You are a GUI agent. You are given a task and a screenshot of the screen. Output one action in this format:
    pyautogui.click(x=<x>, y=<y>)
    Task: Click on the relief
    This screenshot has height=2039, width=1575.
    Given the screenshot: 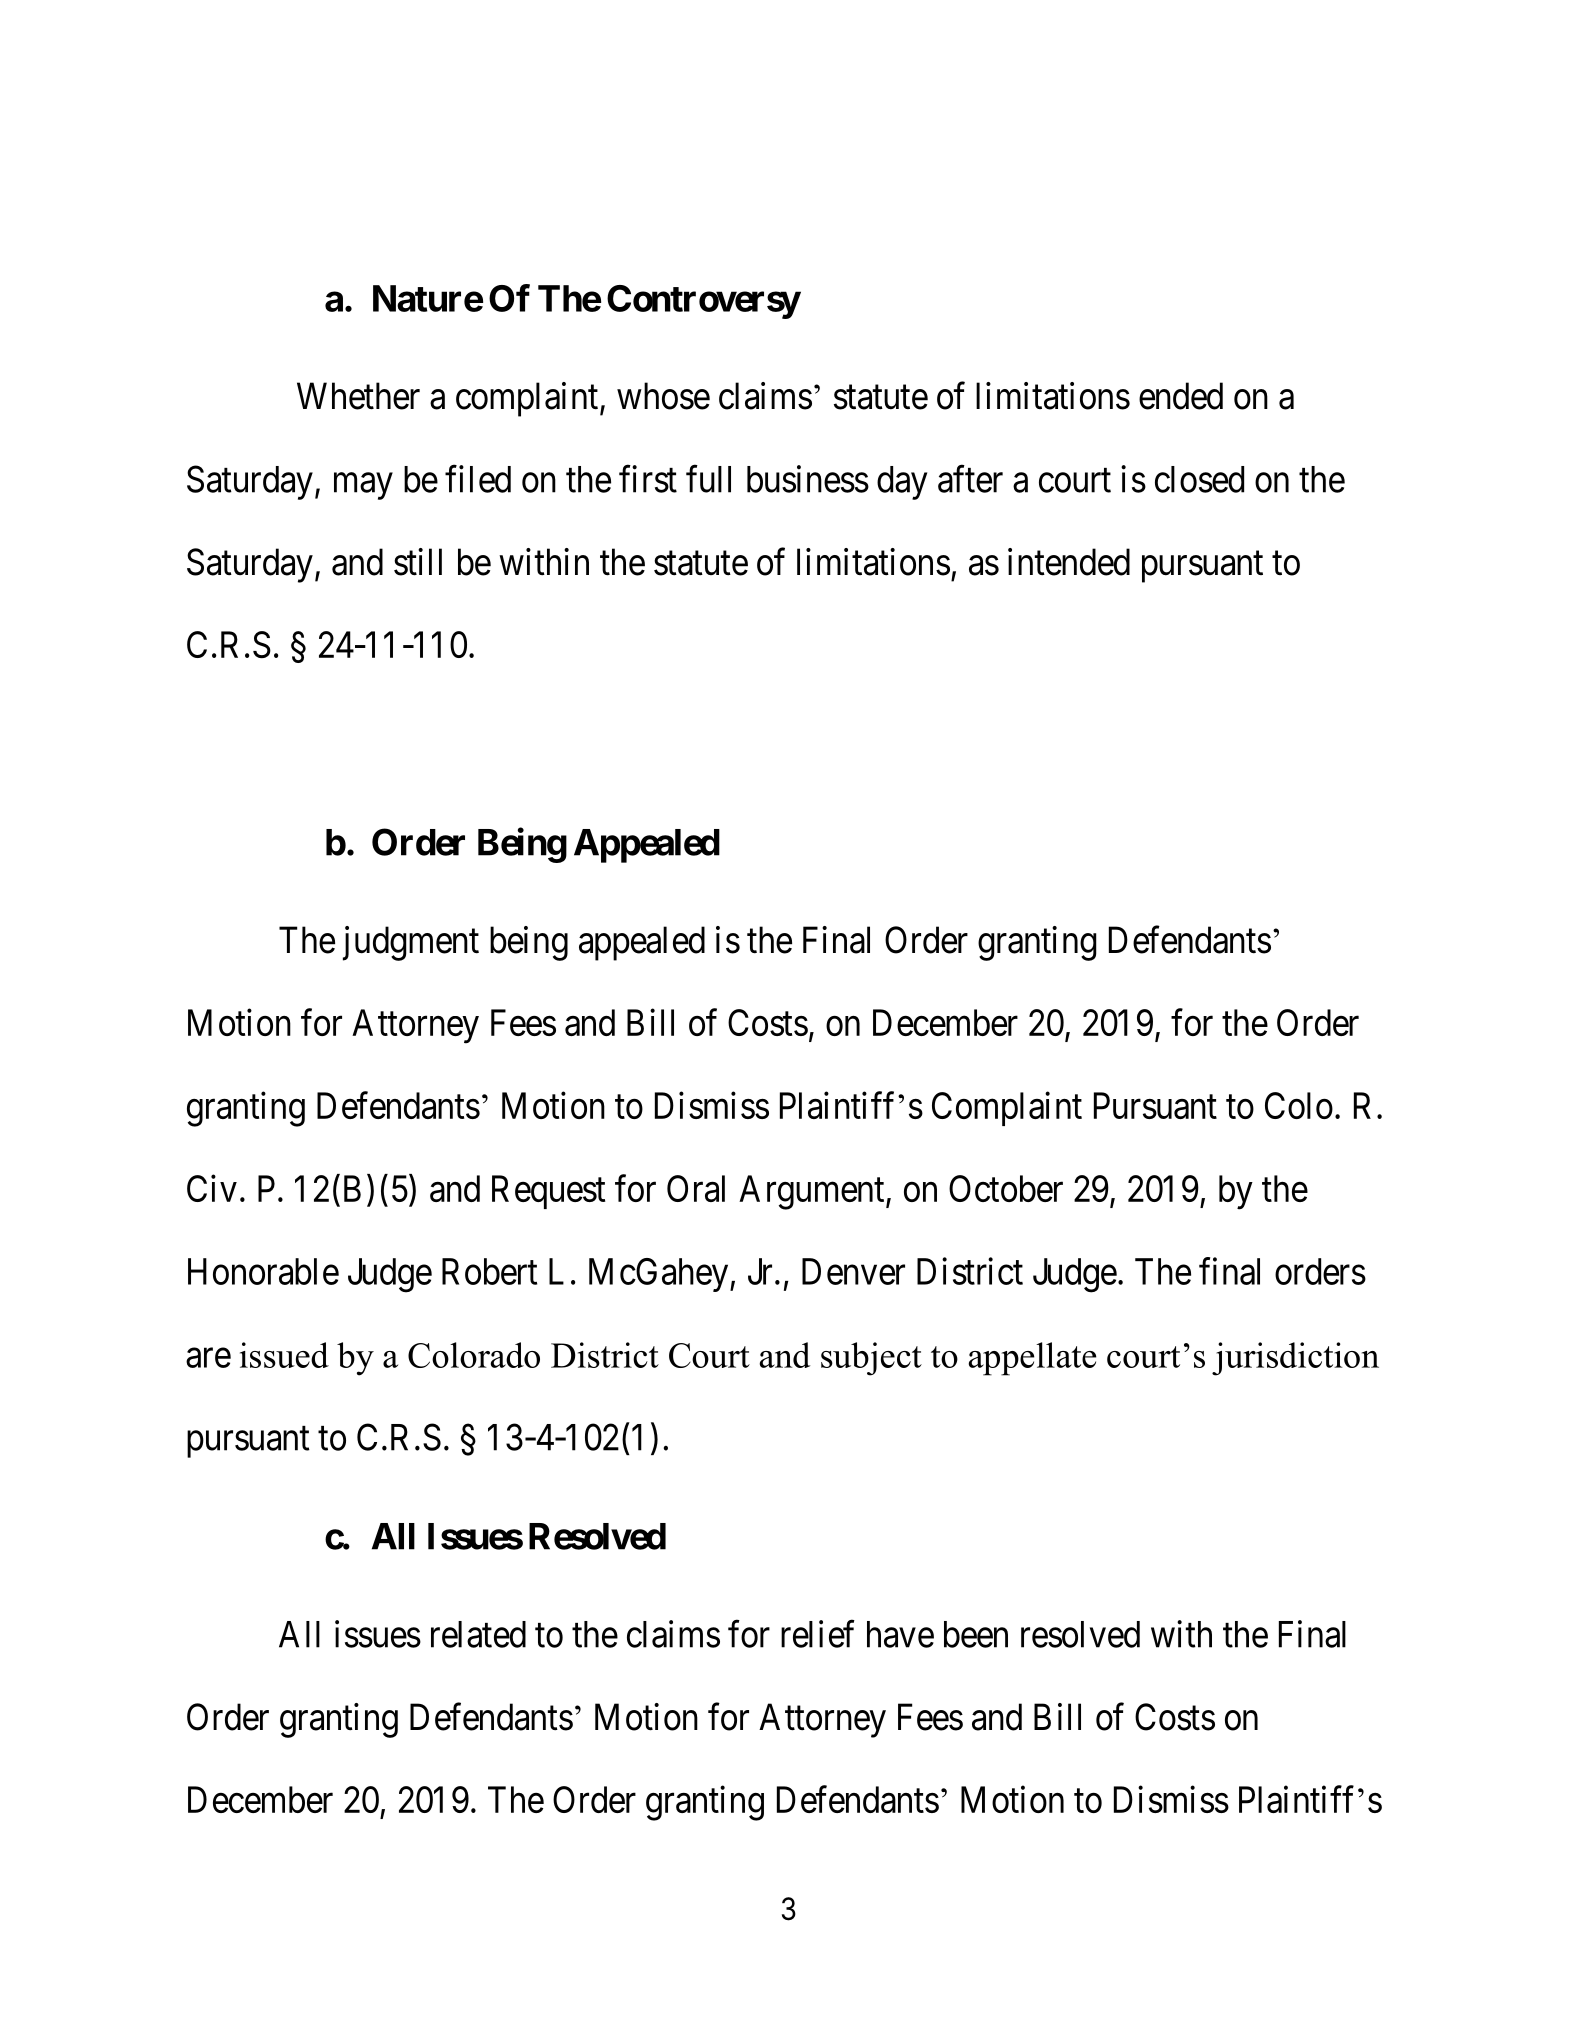 What is the action you would take?
    pyautogui.click(x=818, y=1634)
